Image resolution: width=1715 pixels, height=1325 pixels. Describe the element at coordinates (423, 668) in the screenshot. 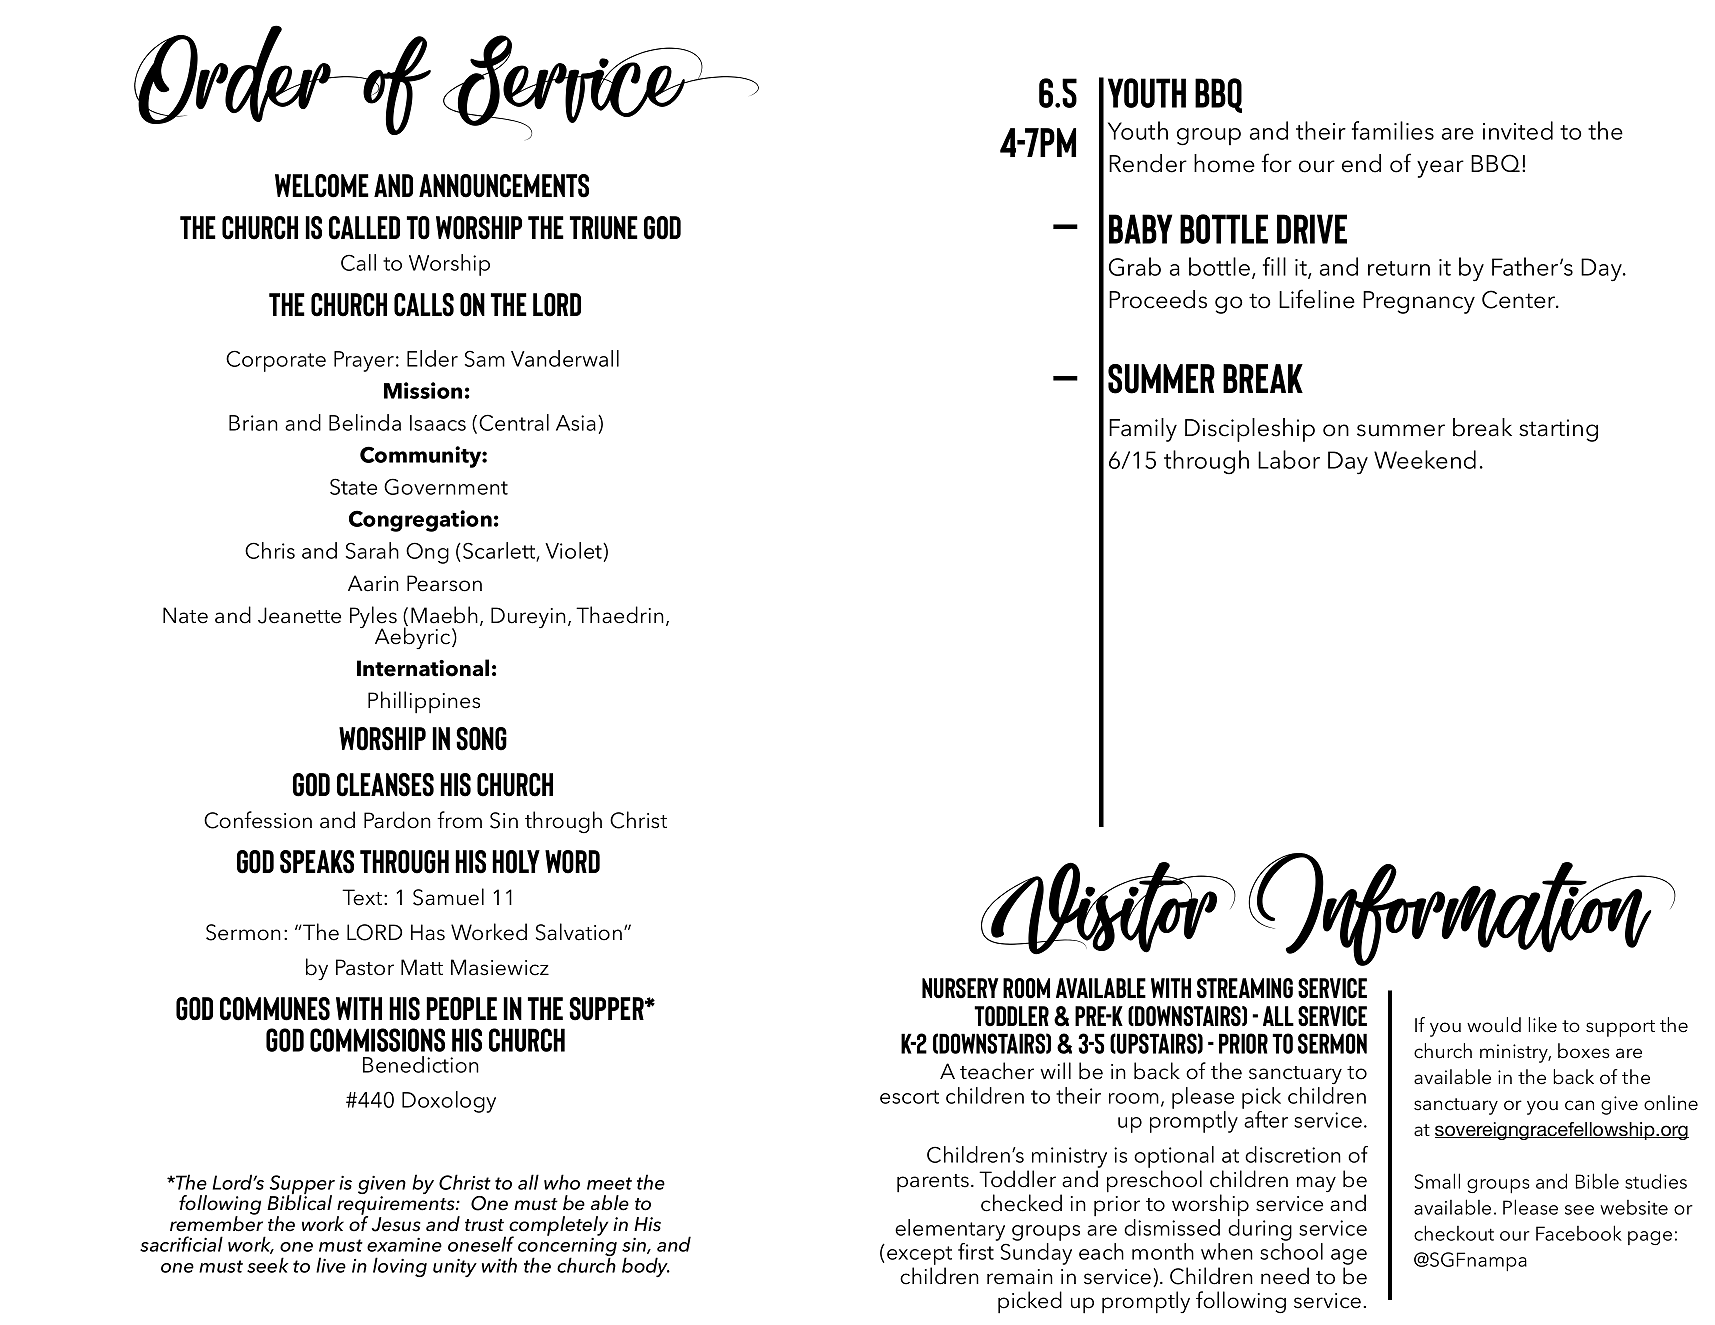

I see `International` at that location.
